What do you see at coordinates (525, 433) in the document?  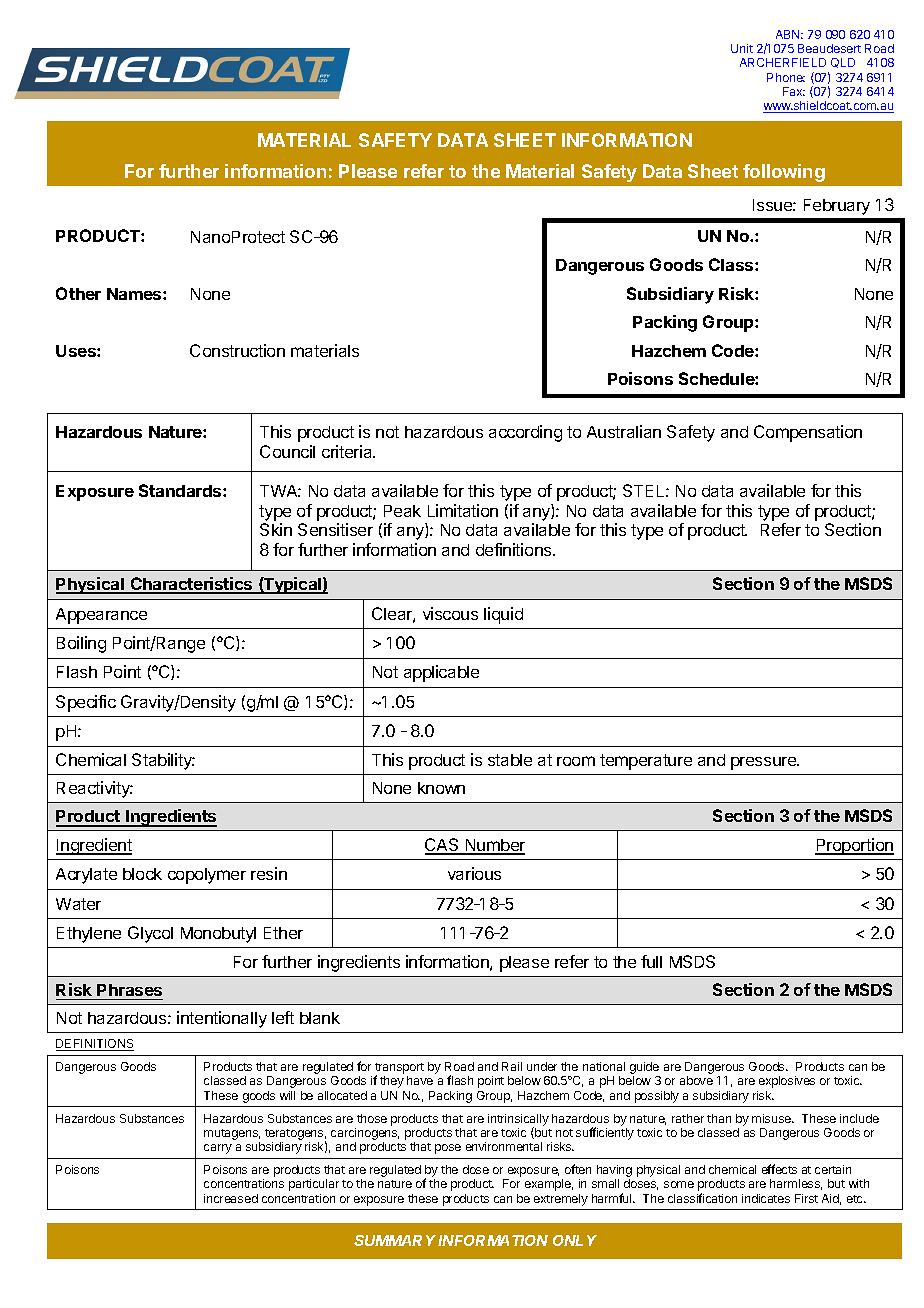 I see `according` at bounding box center [525, 433].
